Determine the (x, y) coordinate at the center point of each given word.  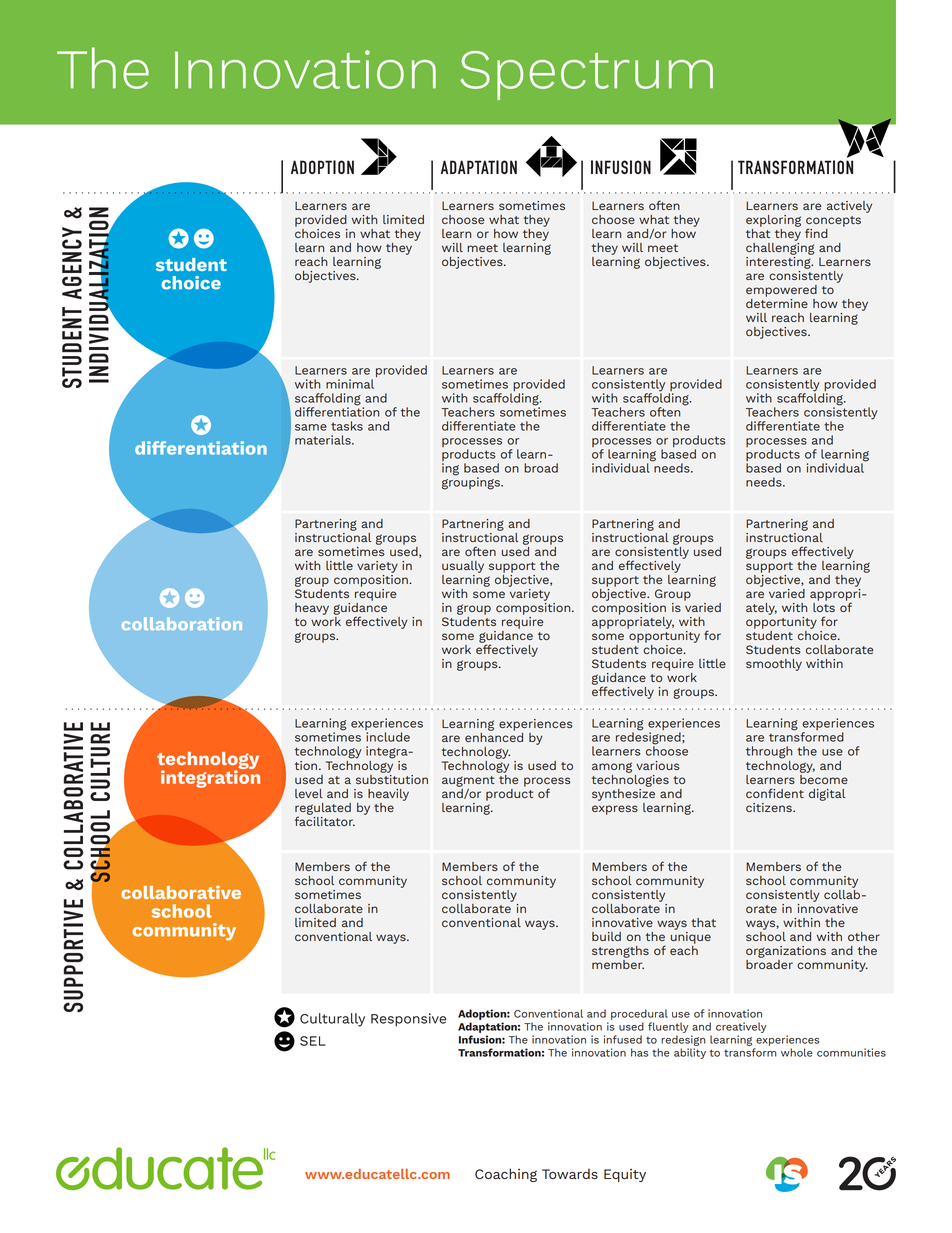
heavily (388, 795)
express (615, 810)
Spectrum (586, 75)
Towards (570, 1174)
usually (463, 567)
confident (775, 793)
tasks (347, 426)
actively (849, 207)
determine (777, 303)
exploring (773, 221)
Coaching (506, 1175)
